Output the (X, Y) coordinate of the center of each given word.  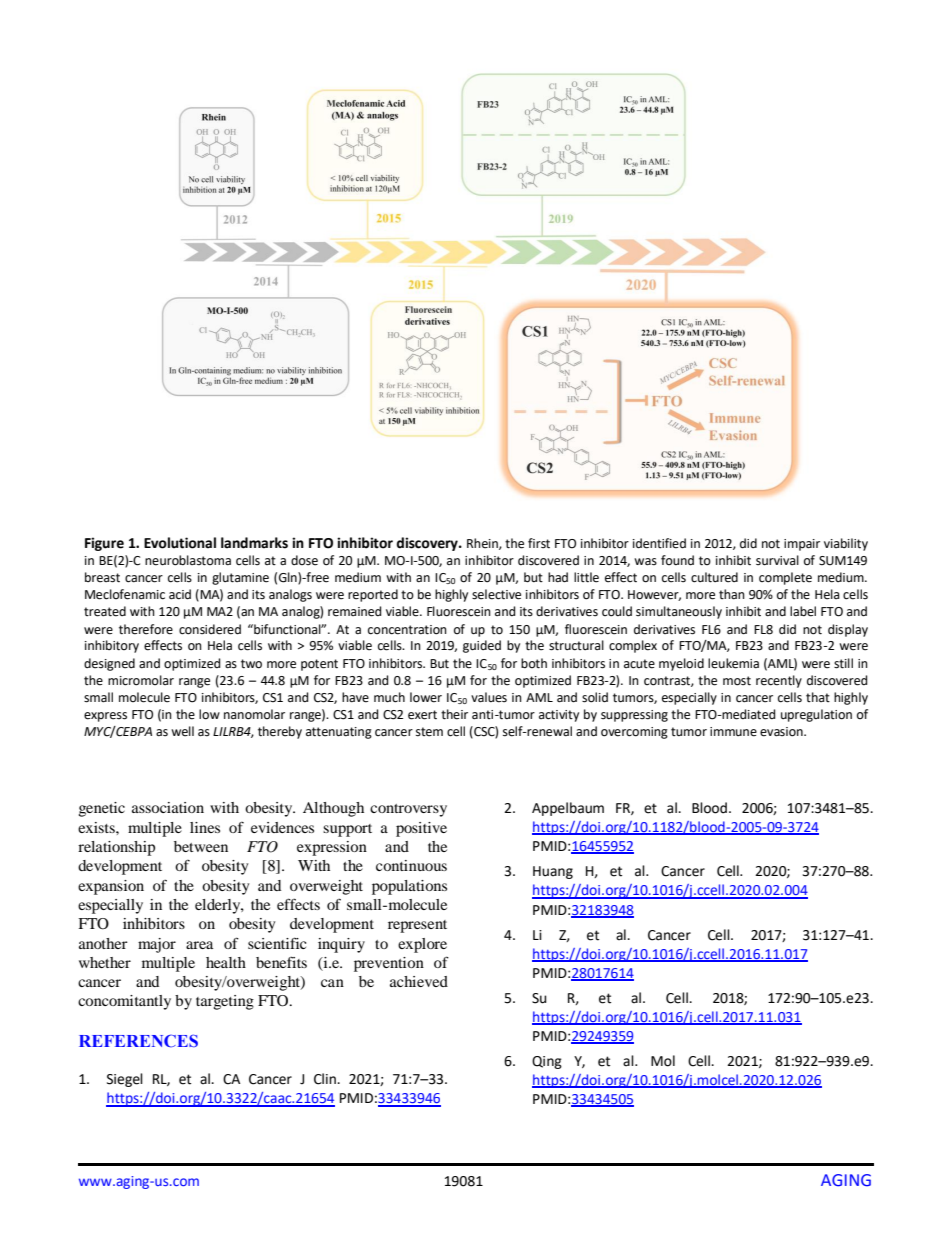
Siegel (125, 1080)
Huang (553, 872)
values (489, 697)
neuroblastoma (188, 560)
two (251, 664)
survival (777, 560)
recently (779, 681)
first (539, 543)
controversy (408, 810)
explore (422, 945)
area (199, 945)
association (168, 807)
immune (733, 732)
